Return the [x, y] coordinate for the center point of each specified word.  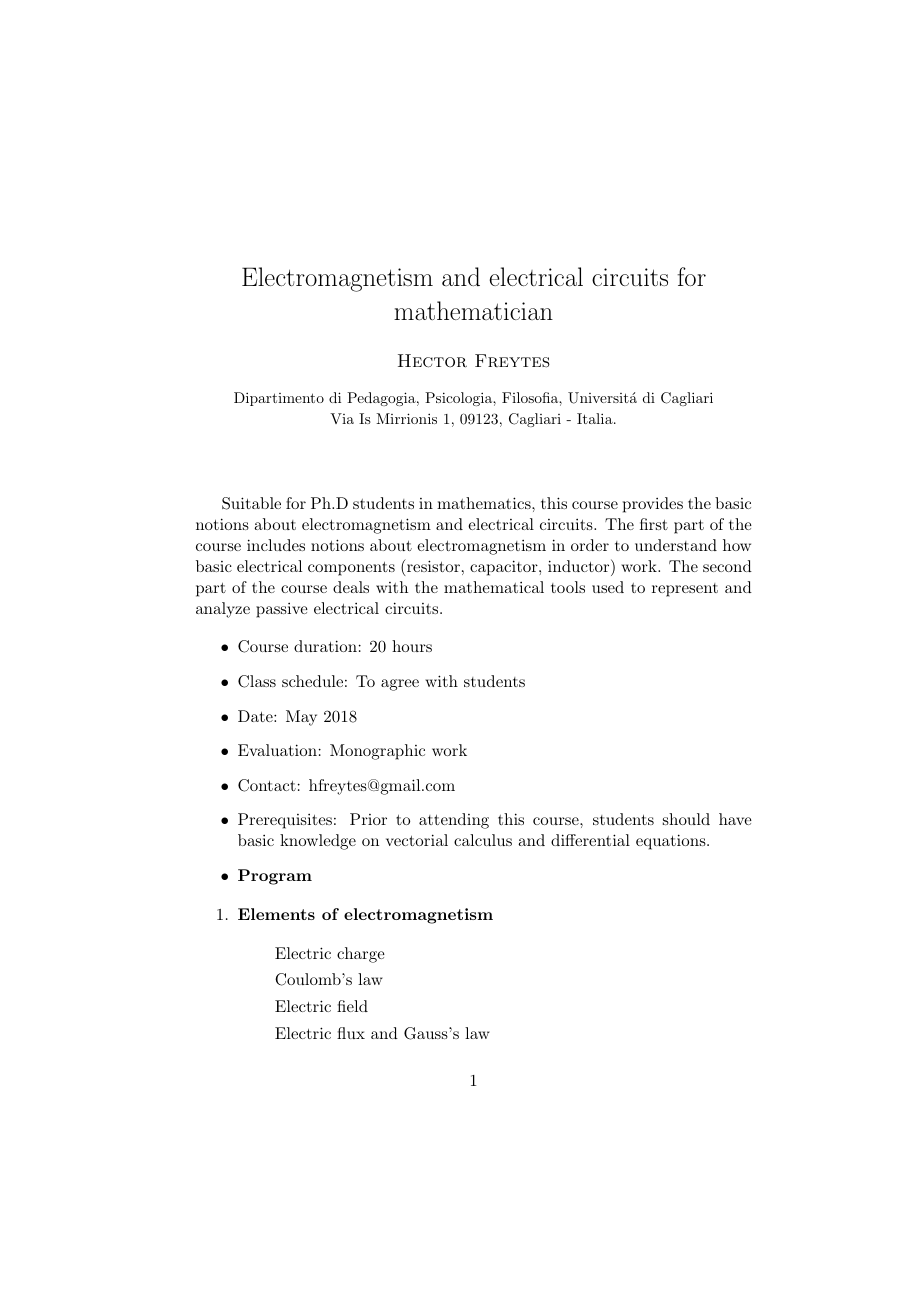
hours [412, 646]
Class [257, 681]
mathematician [473, 310]
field [352, 1006]
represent [685, 590]
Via [342, 418]
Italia [596, 418]
